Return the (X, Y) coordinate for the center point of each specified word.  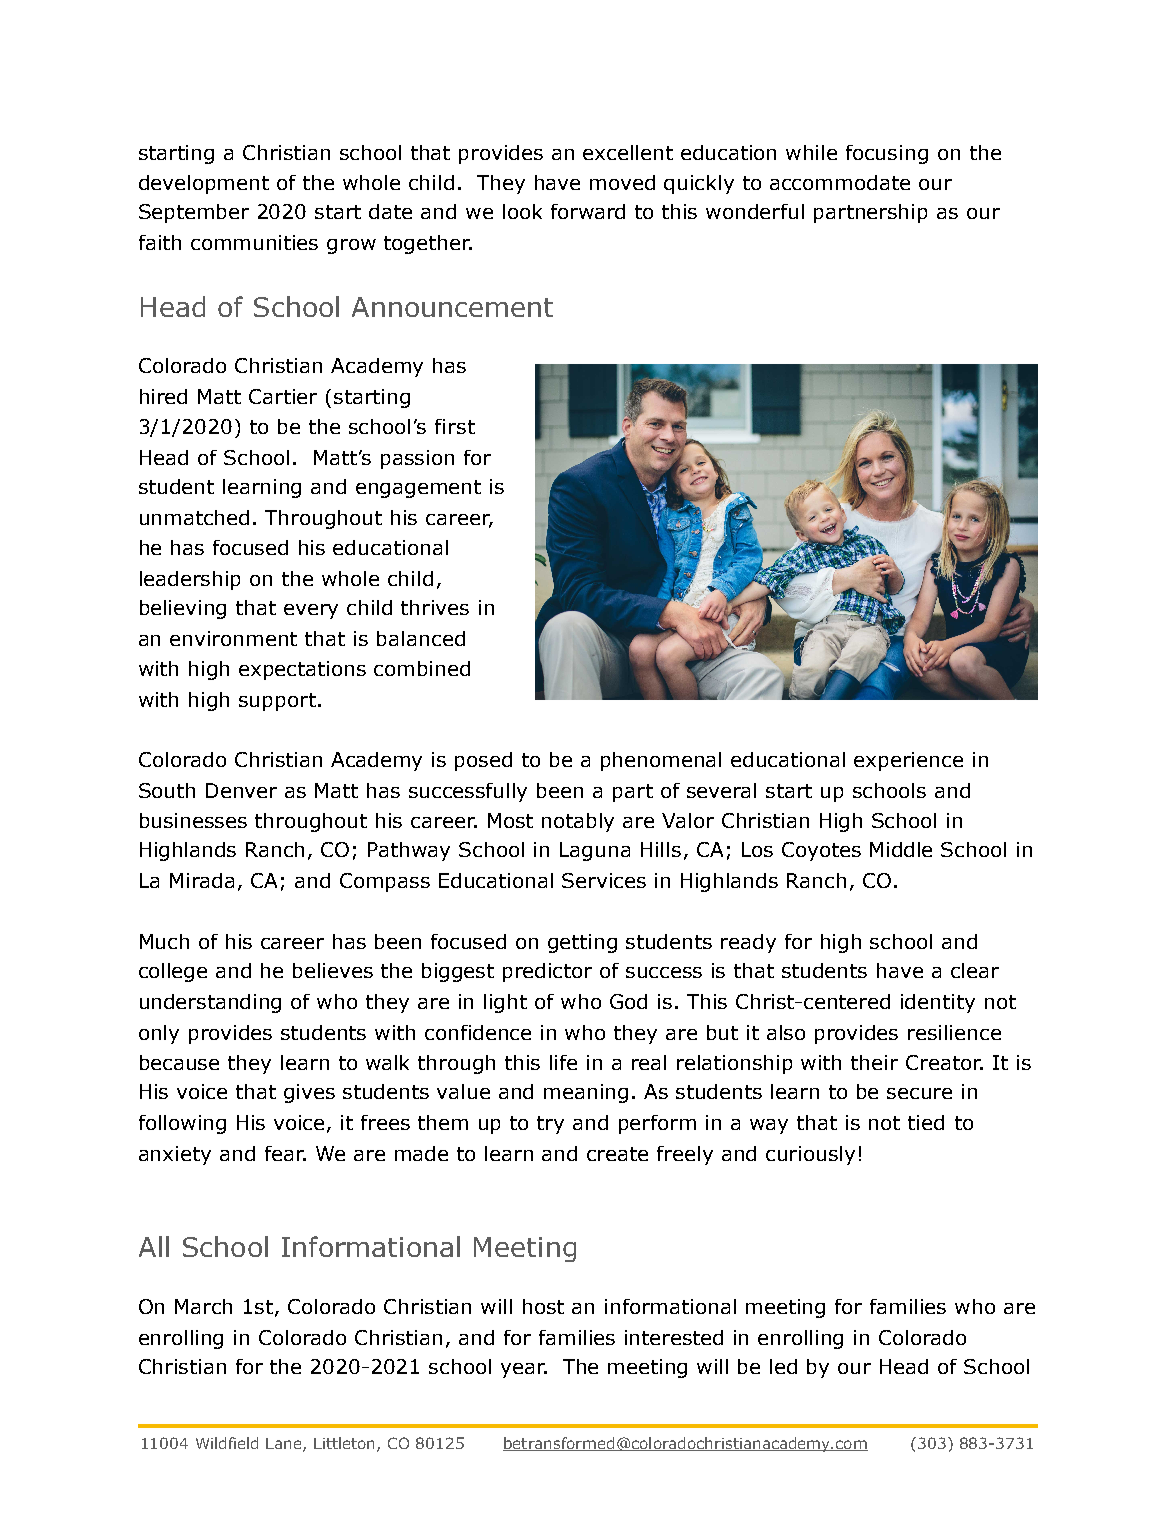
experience (908, 761)
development (204, 184)
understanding (210, 1003)
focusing (887, 154)
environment (233, 638)
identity (938, 1003)
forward (588, 211)
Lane (285, 1445)
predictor (547, 972)
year (524, 1370)
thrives (435, 607)
